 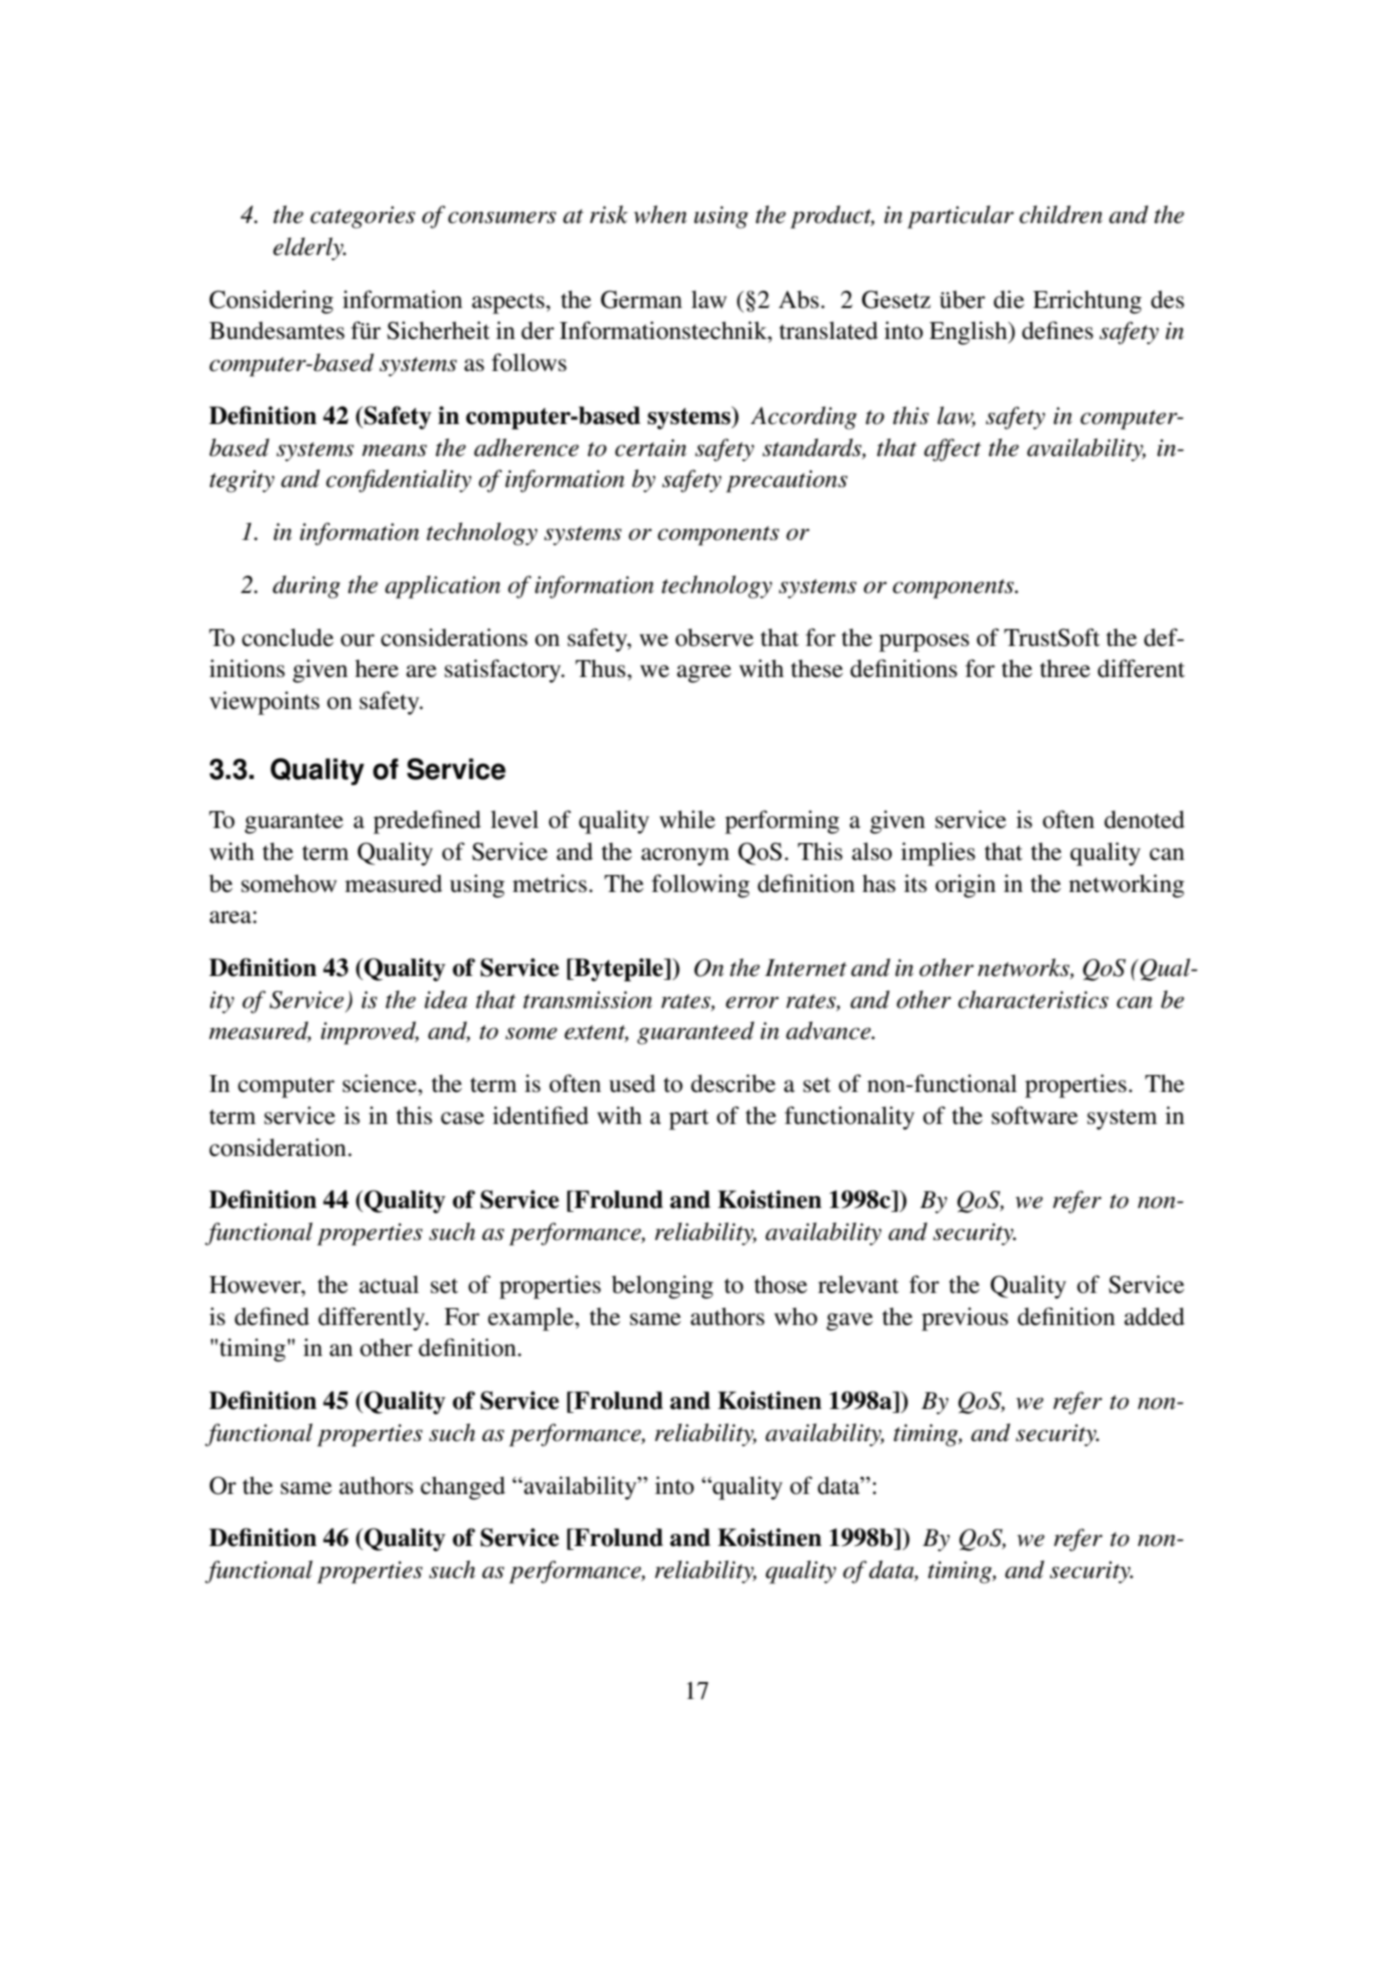 I want to click on when, so click(x=660, y=214).
